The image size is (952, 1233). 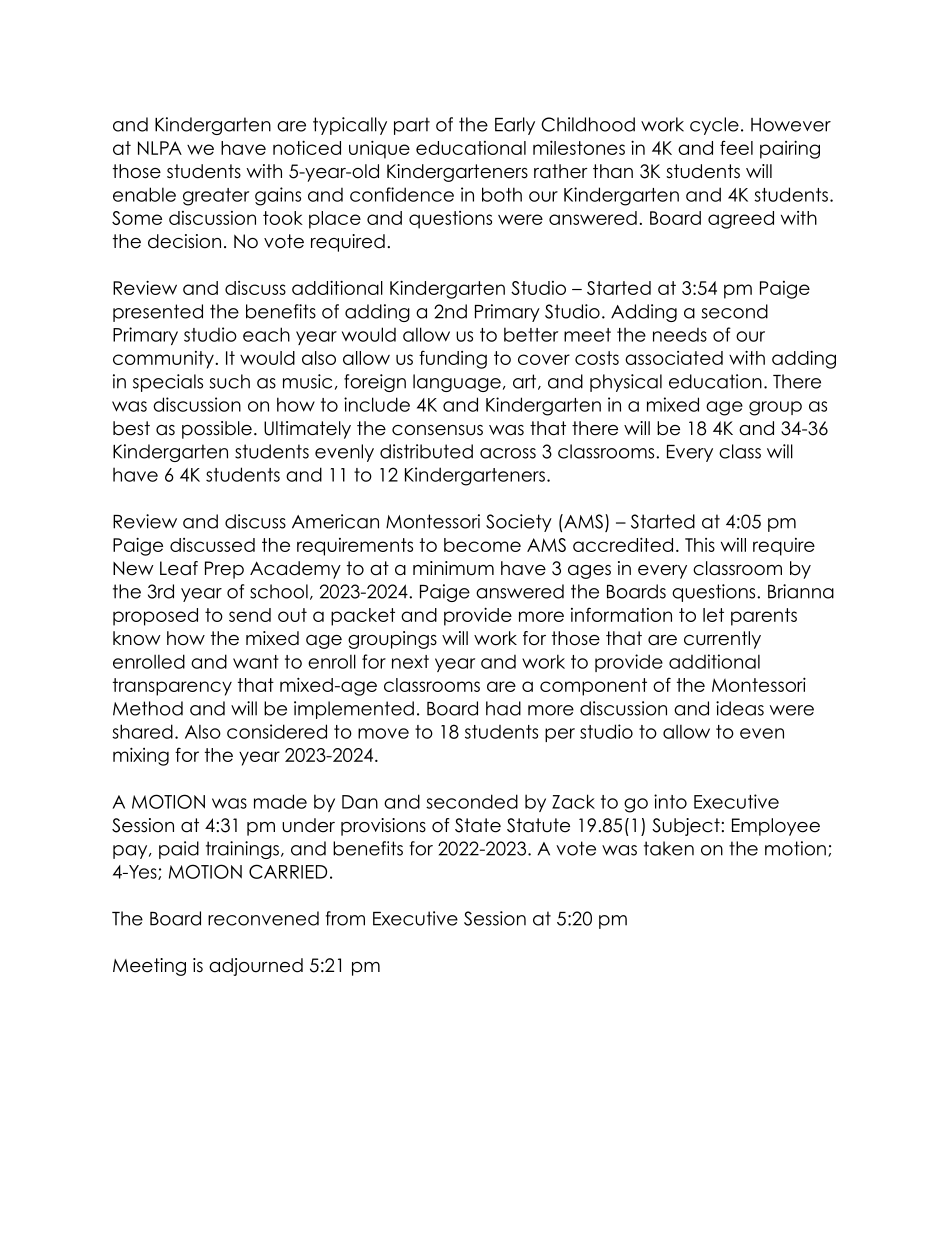 I want to click on Early, so click(x=515, y=126).
